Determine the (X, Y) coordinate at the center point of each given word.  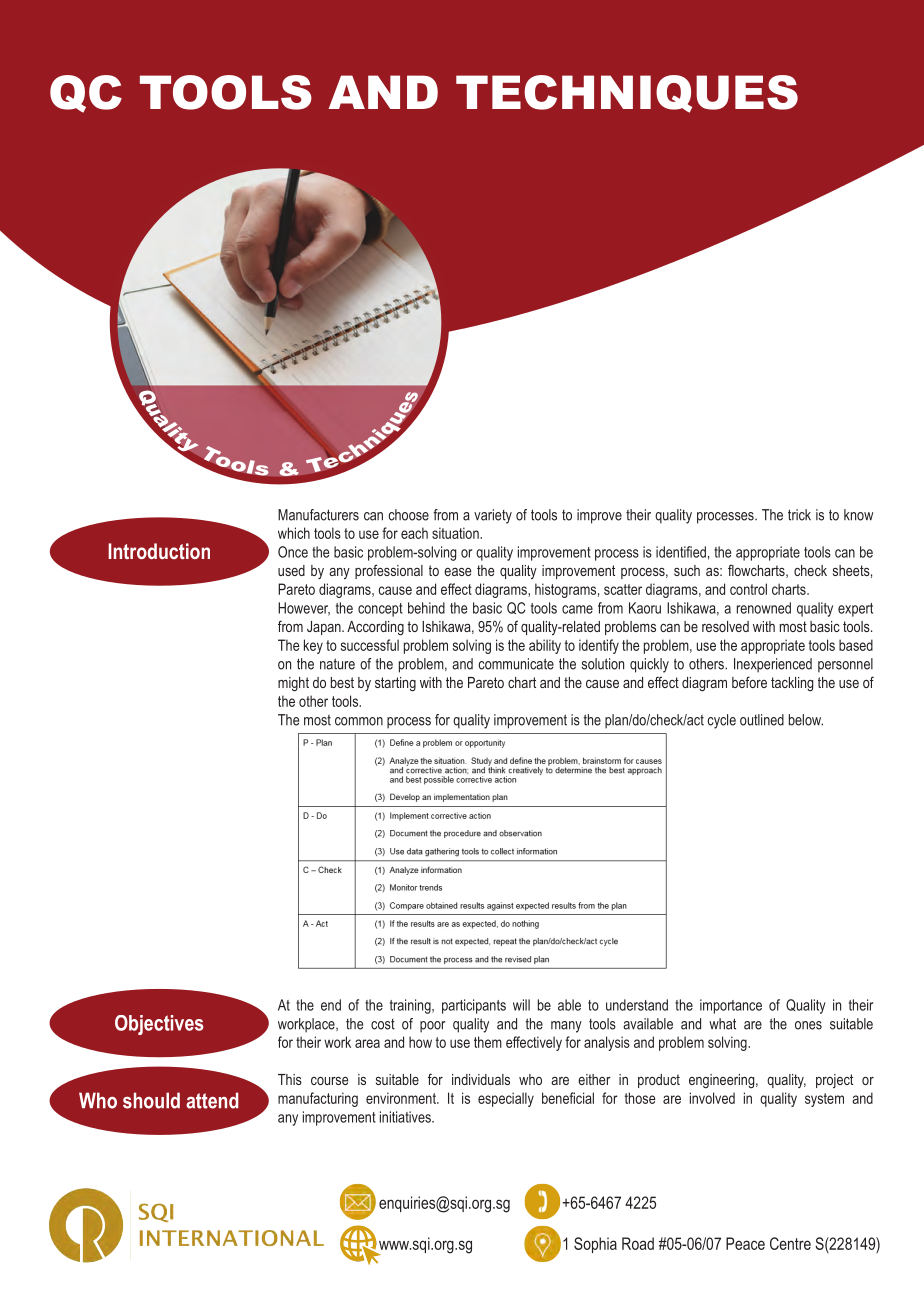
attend (212, 1100)
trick (799, 515)
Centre (790, 1243)
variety (493, 516)
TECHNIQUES (627, 94)
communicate (516, 664)
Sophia (595, 1245)
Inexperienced (773, 665)
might (293, 684)
